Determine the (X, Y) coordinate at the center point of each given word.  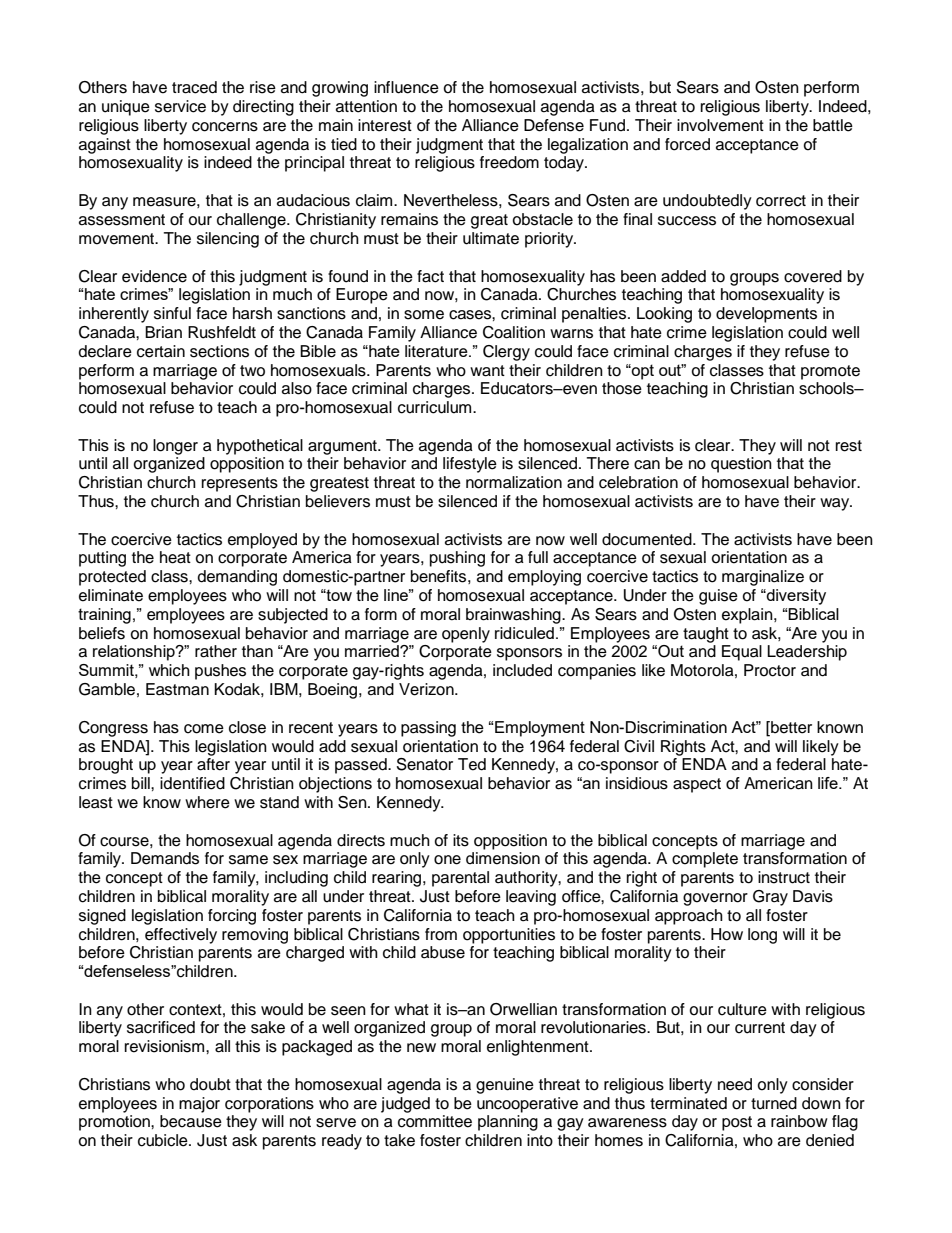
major (199, 1105)
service (180, 106)
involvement (720, 125)
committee (435, 1121)
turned (774, 1103)
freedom (509, 162)
